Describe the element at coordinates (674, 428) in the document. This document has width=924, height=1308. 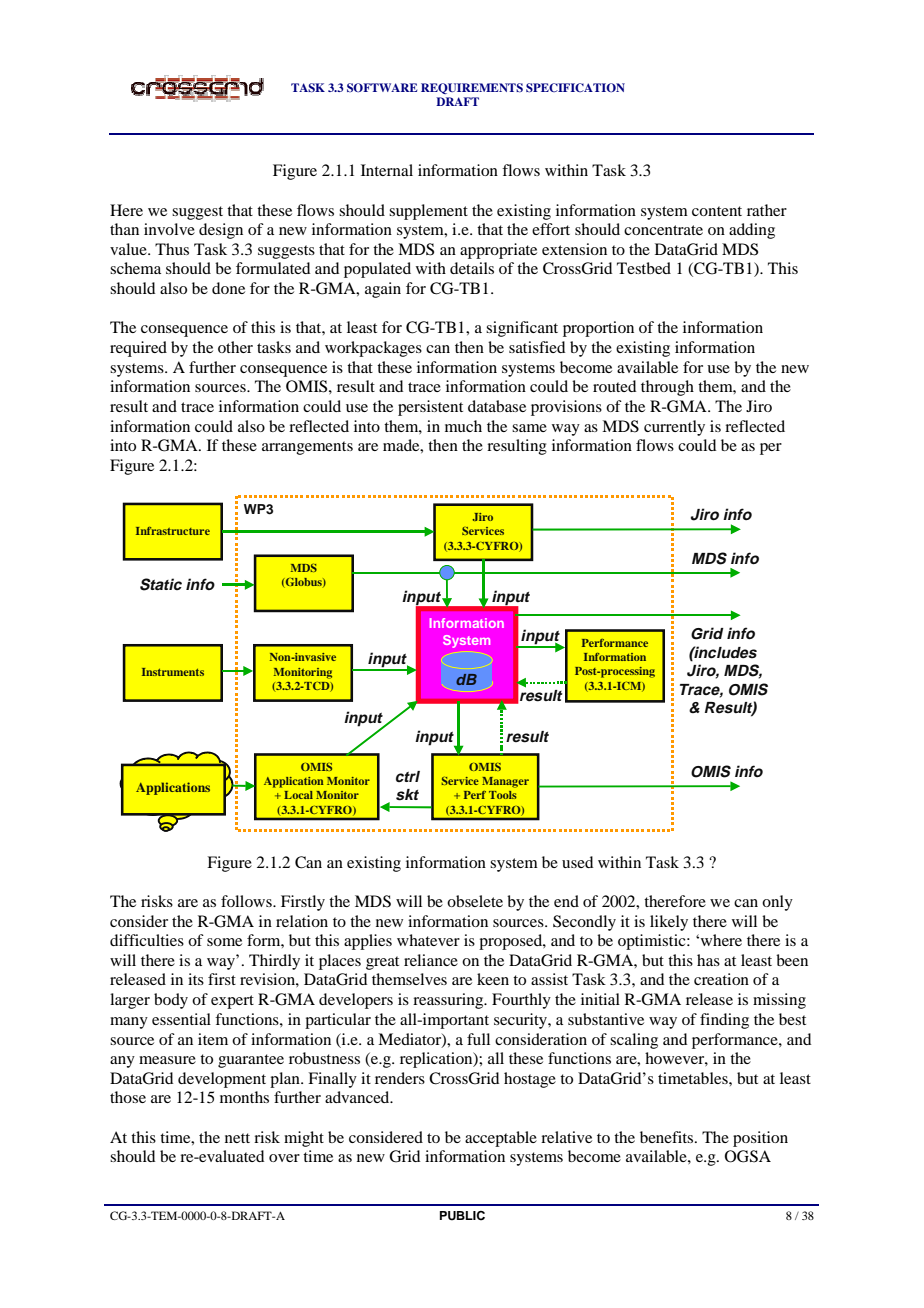
I see `currently` at that location.
